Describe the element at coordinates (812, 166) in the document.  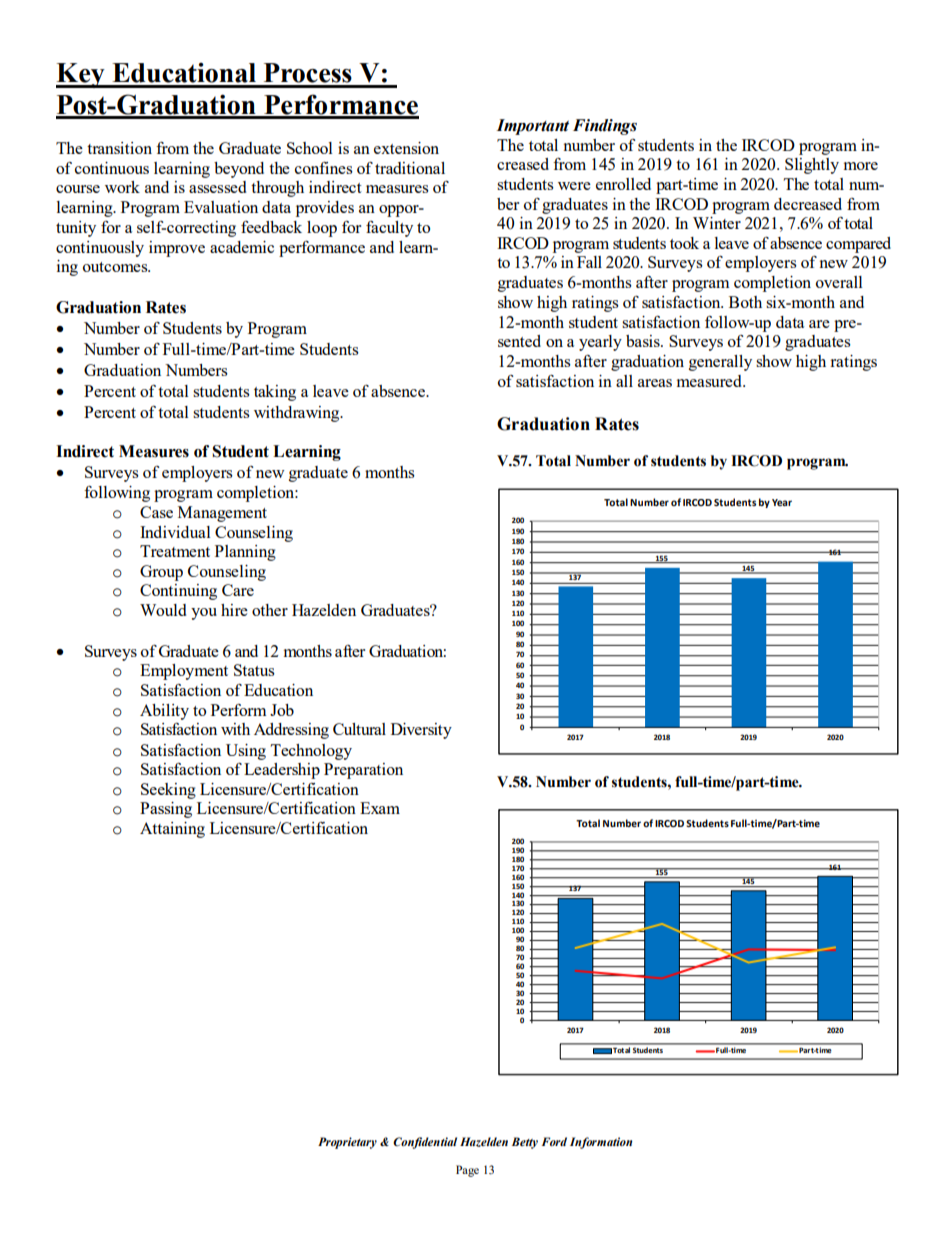
I see `Slightly` at that location.
